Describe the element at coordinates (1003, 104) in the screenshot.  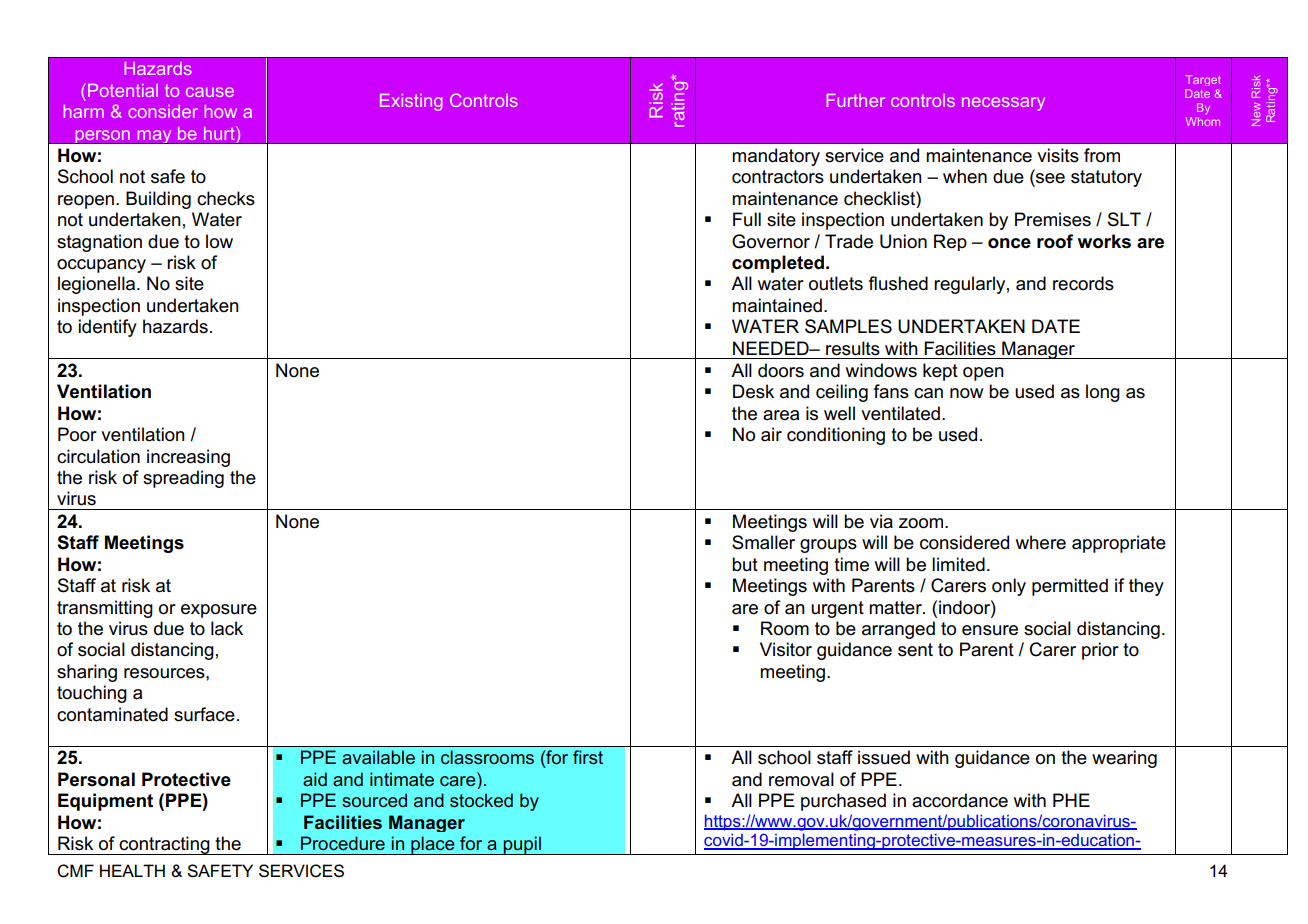
I see `necessary` at that location.
